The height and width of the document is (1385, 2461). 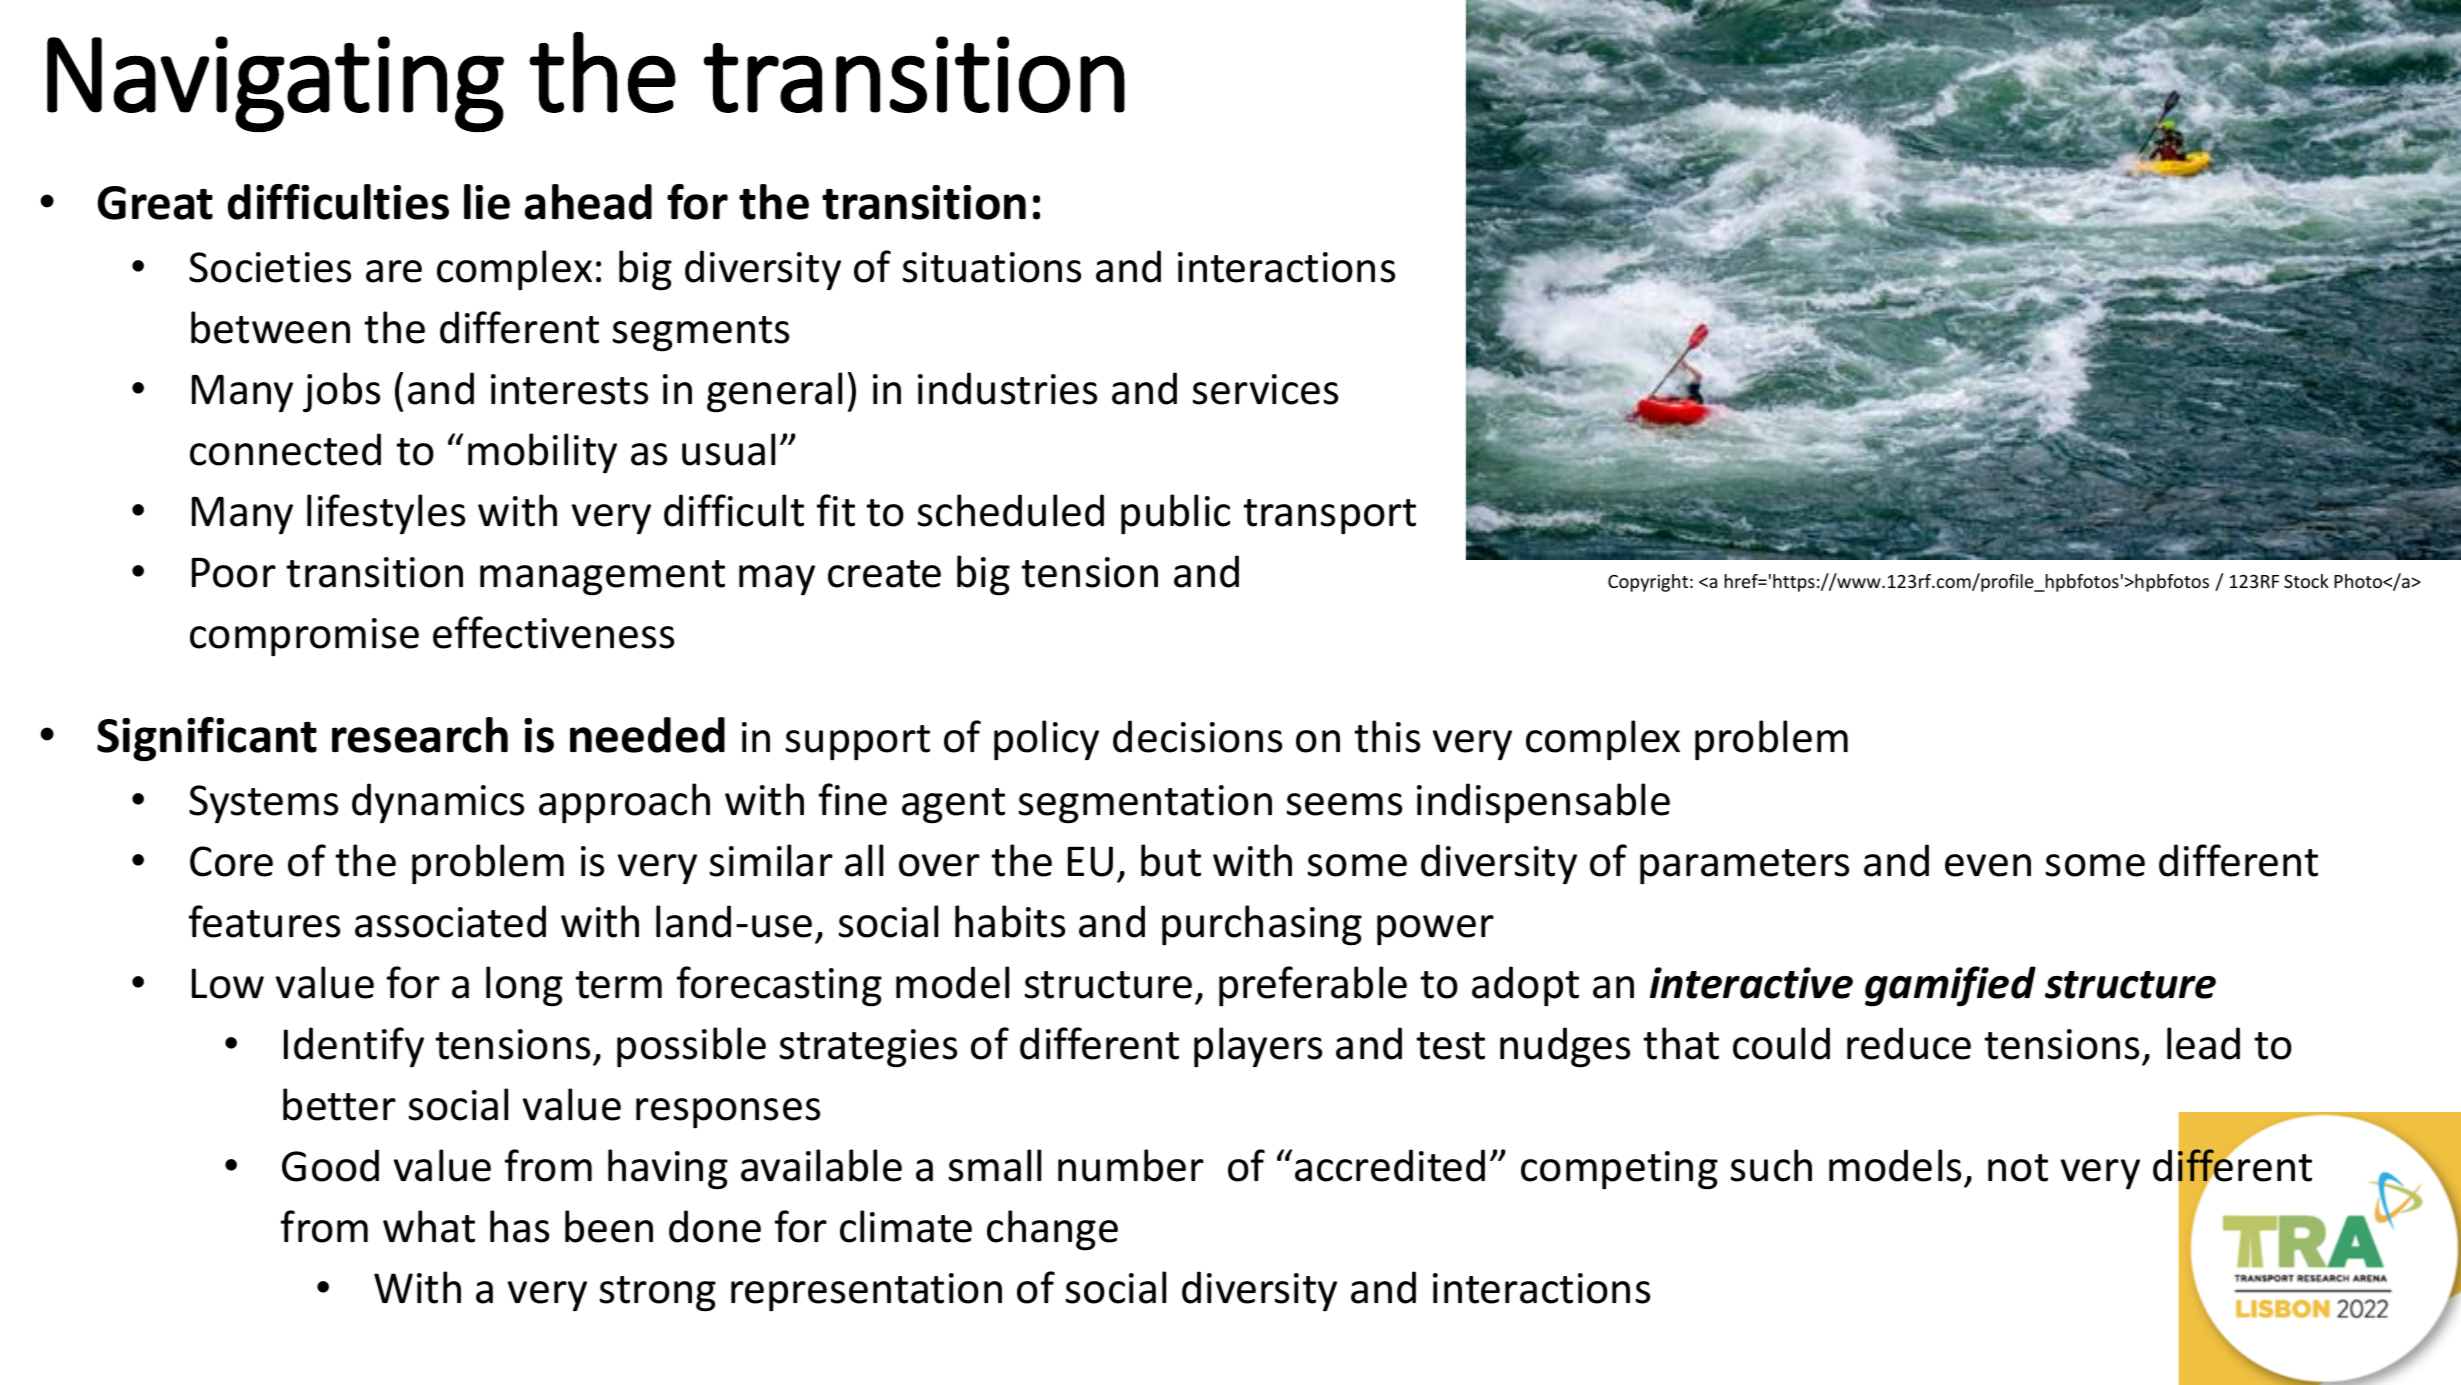 What do you see at coordinates (1265, 389) in the document?
I see `services` at bounding box center [1265, 389].
